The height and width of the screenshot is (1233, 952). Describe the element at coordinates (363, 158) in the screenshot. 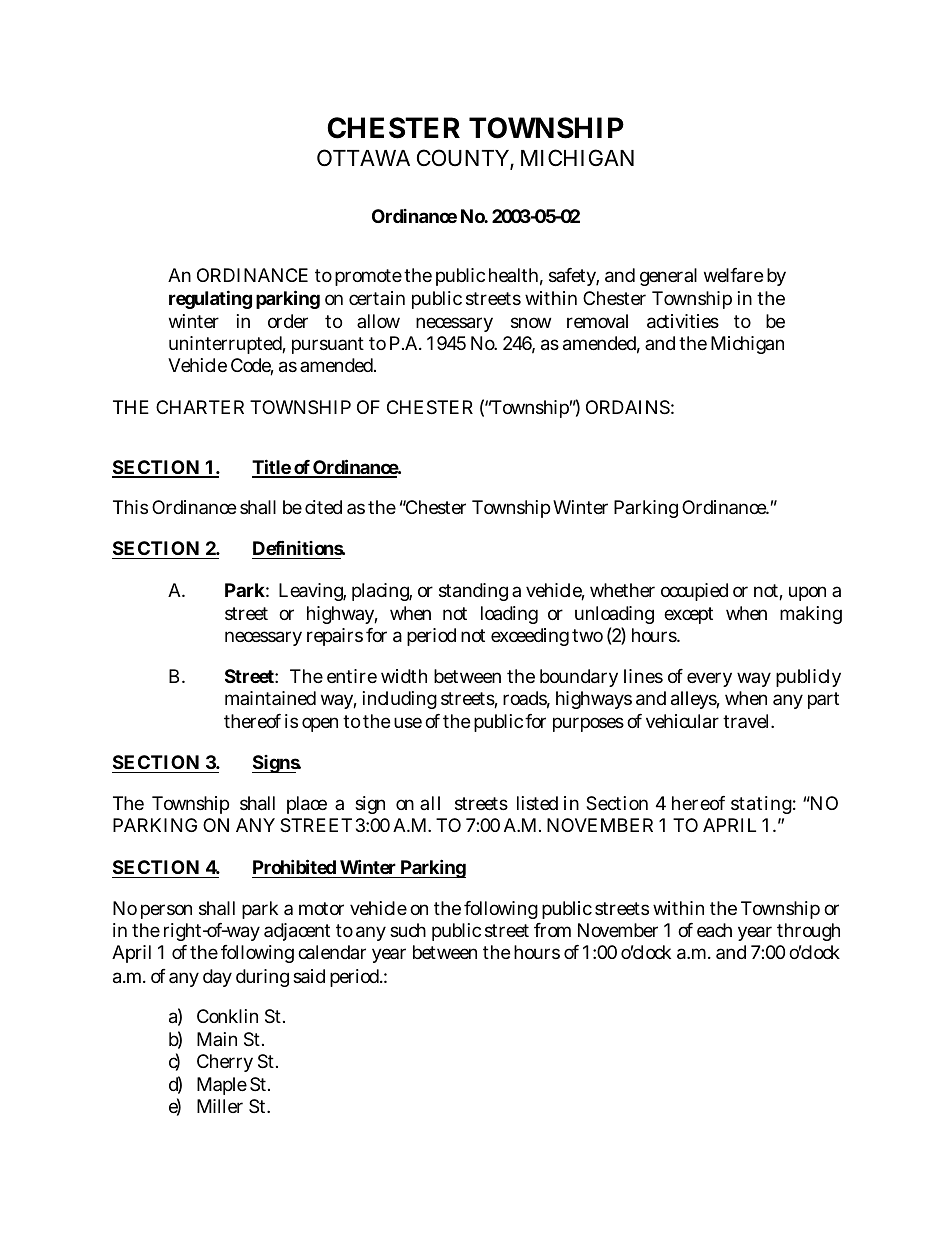

I see `OTTAWA` at that location.
